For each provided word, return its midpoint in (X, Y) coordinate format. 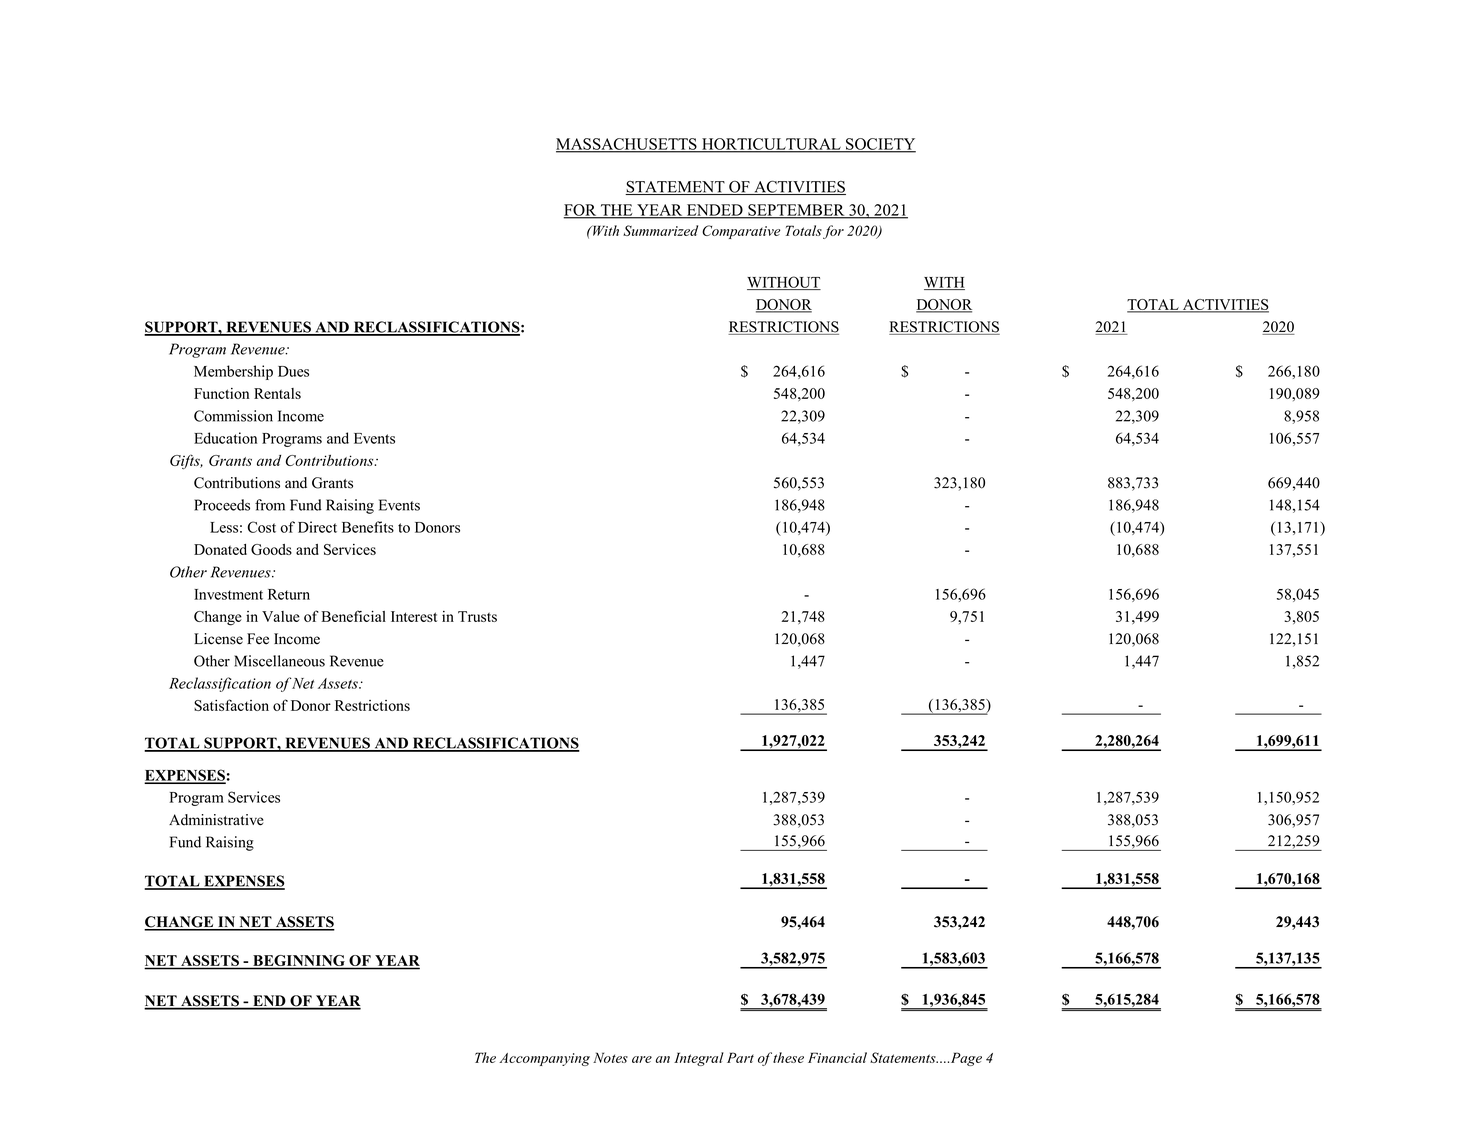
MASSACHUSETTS (627, 145)
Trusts (477, 616)
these (788, 1057)
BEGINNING (299, 962)
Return (289, 594)
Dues (293, 371)
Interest (414, 616)
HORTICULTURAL (771, 145)
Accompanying (544, 1059)
